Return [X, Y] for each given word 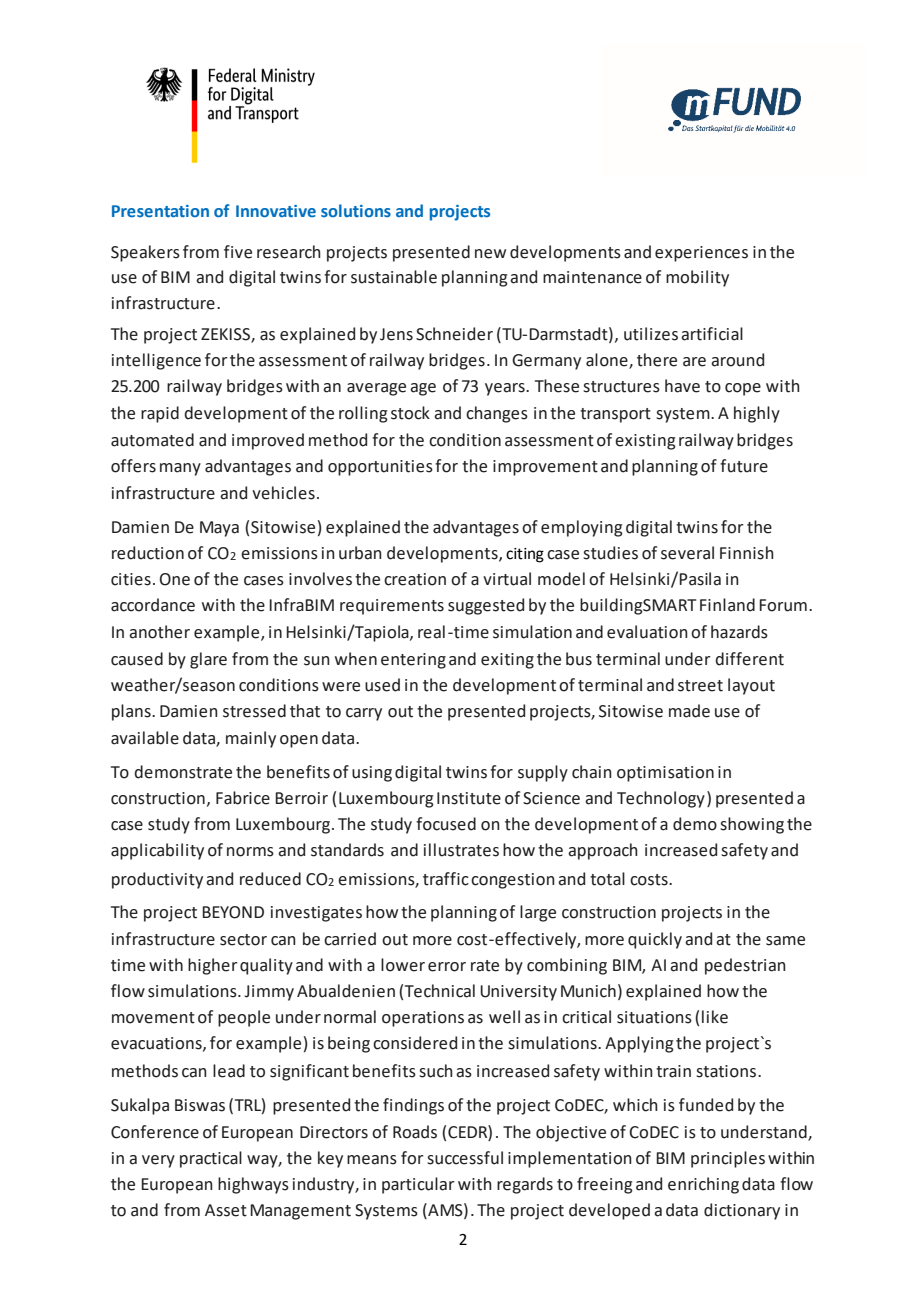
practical [211, 1159]
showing [752, 825]
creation [415, 579]
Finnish [747, 553]
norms [250, 852]
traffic [446, 879]
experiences [701, 254]
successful [465, 1158]
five [238, 252]
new [490, 254]
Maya [219, 529]
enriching [703, 1185]
